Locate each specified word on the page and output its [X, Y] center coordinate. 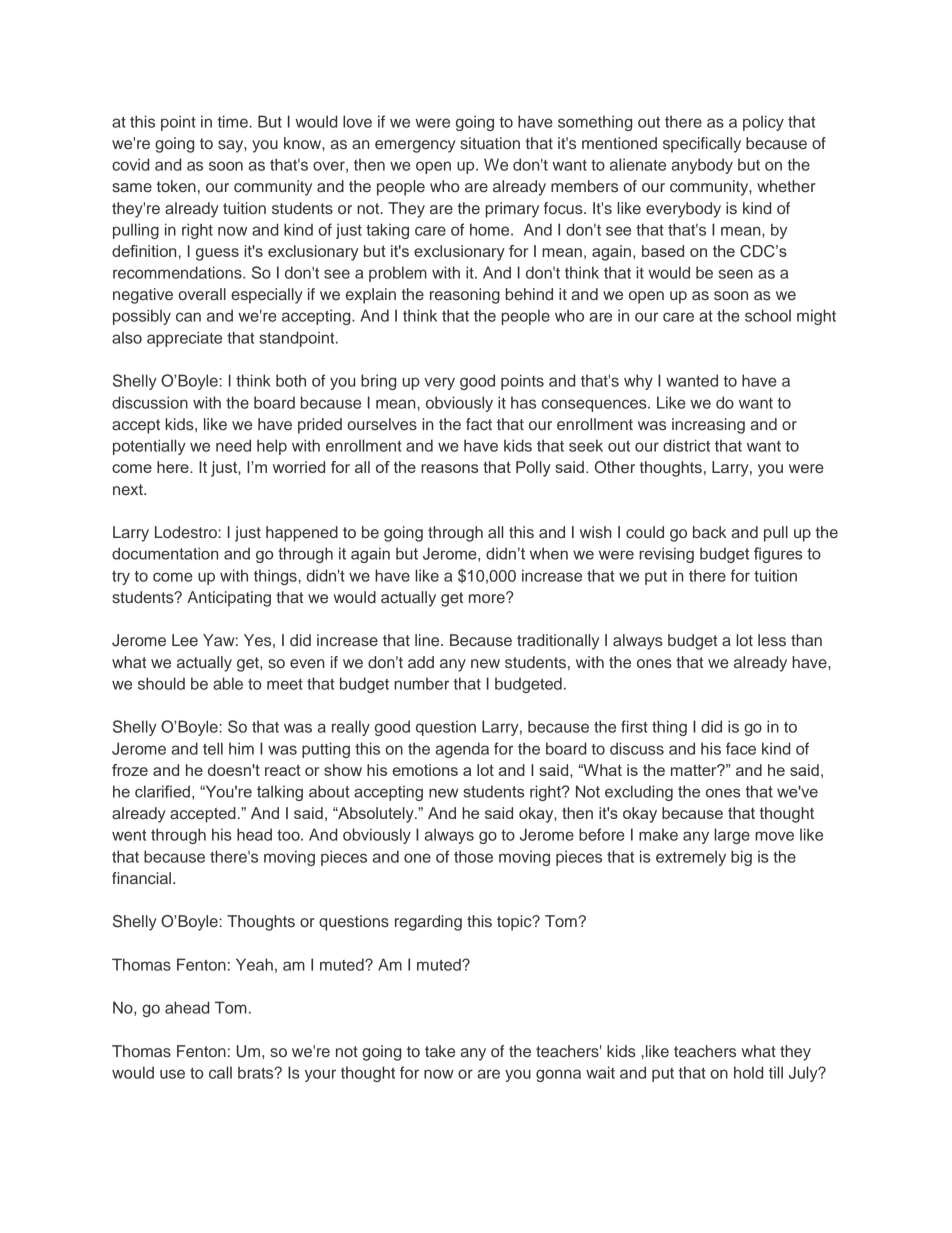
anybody [702, 166]
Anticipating [229, 599]
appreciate [184, 339]
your [320, 1075]
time [233, 121]
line [428, 640]
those [473, 856]
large [732, 836]
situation [490, 143]
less [772, 640]
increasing [708, 426]
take [440, 1051]
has [523, 402]
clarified [162, 791]
